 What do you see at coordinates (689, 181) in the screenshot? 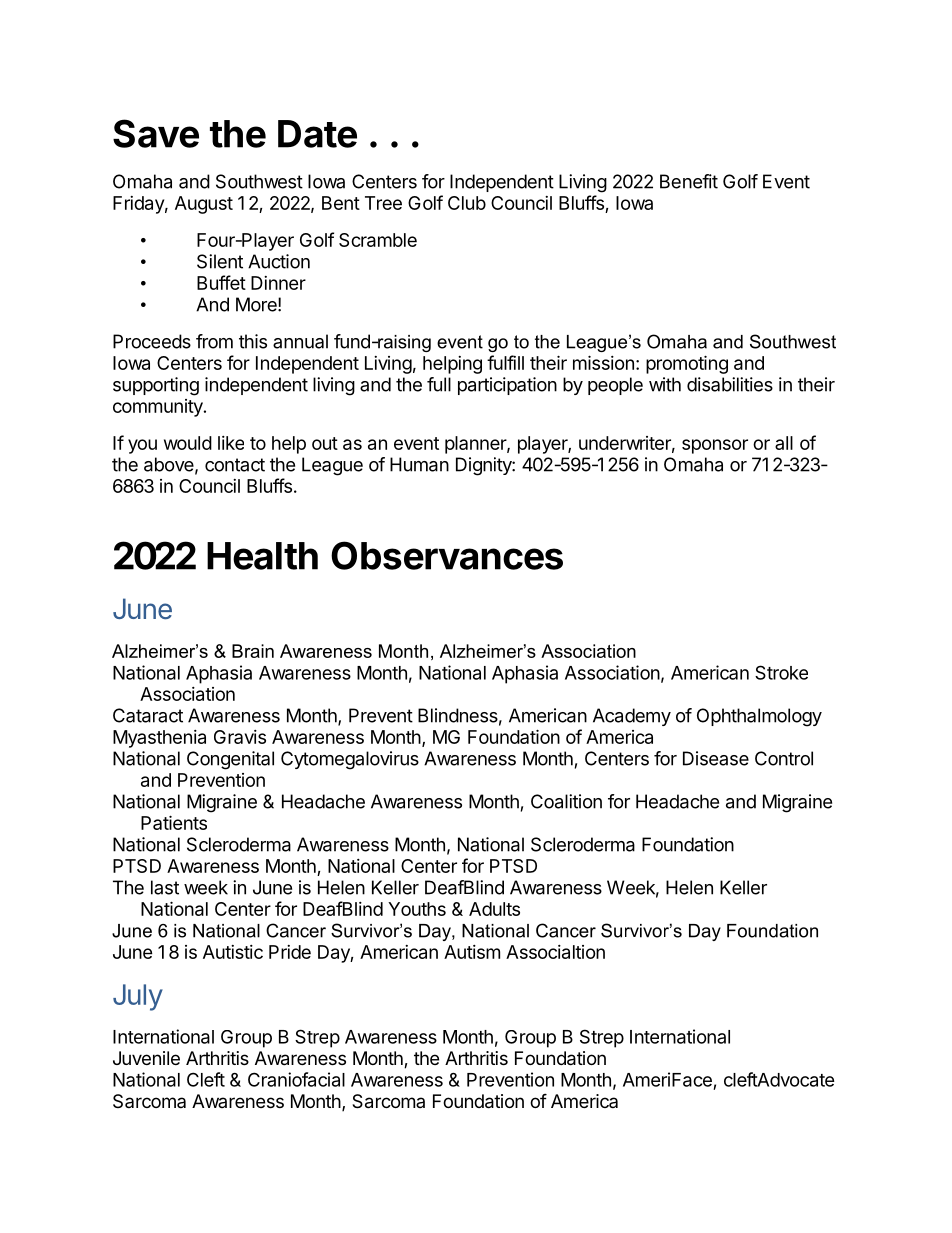
I see `Benefit` at bounding box center [689, 181].
